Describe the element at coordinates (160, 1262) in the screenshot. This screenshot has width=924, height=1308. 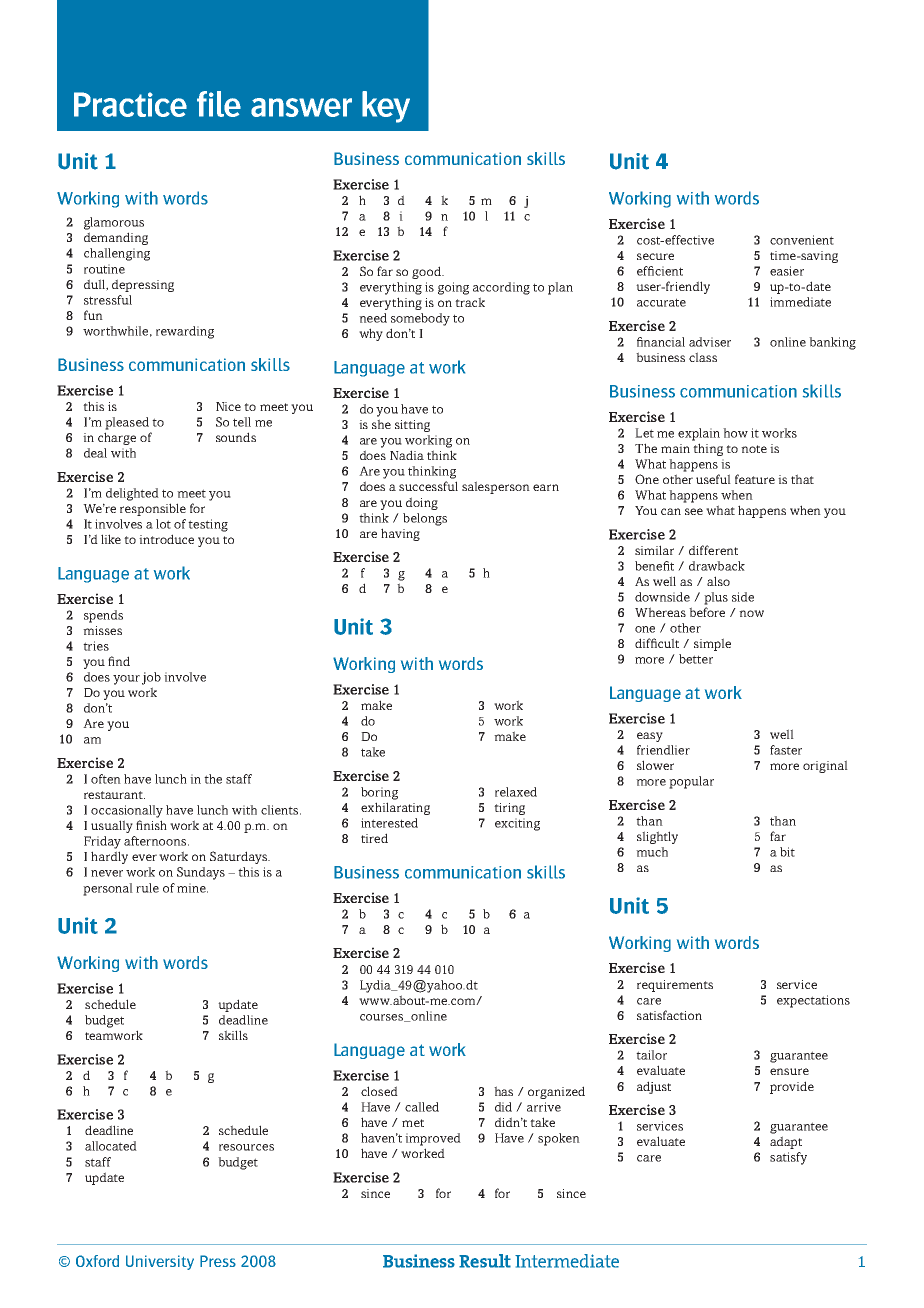
I see `University` at that location.
